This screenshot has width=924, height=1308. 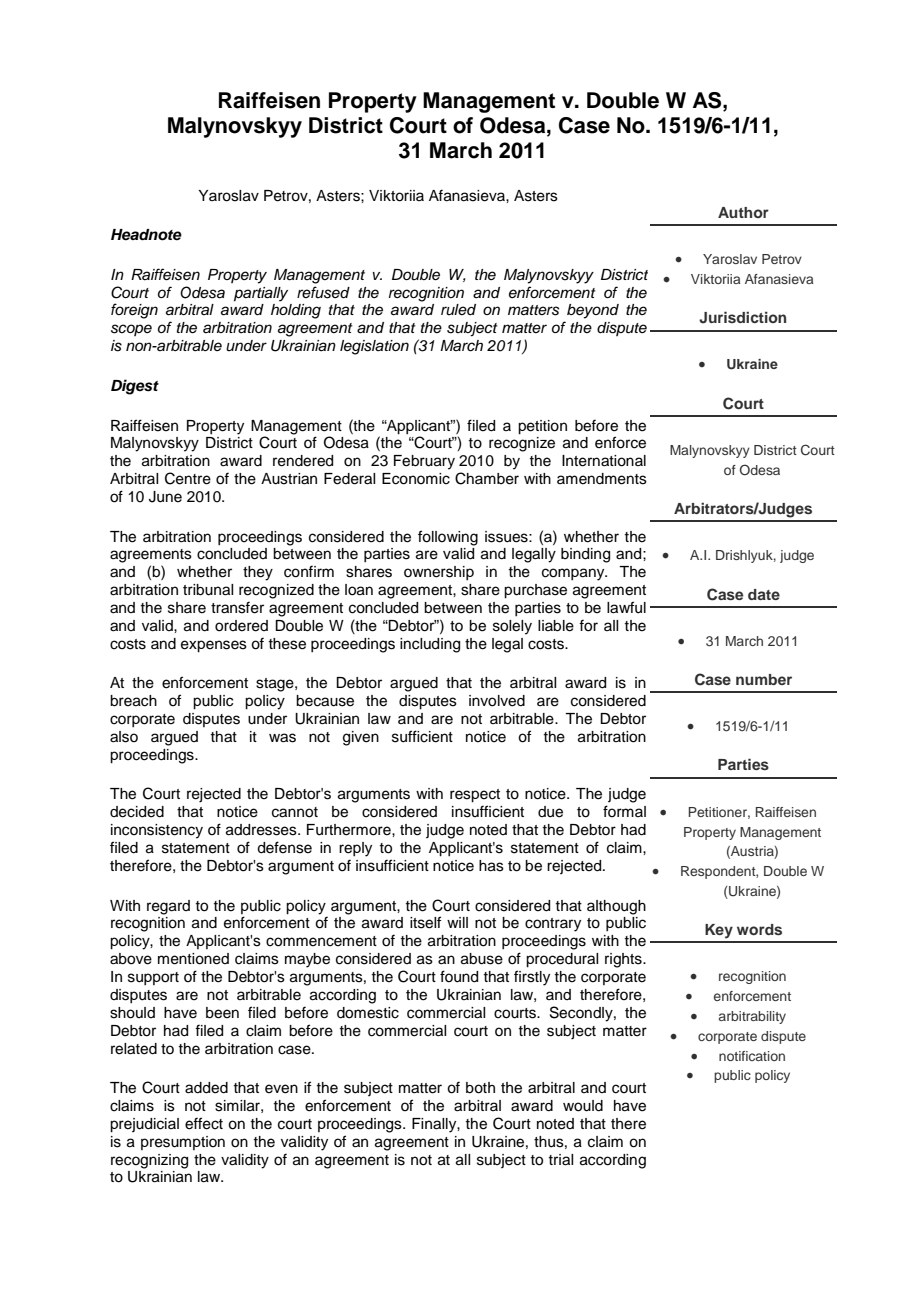 What do you see at coordinates (204, 1123) in the screenshot?
I see `effect` at bounding box center [204, 1123].
